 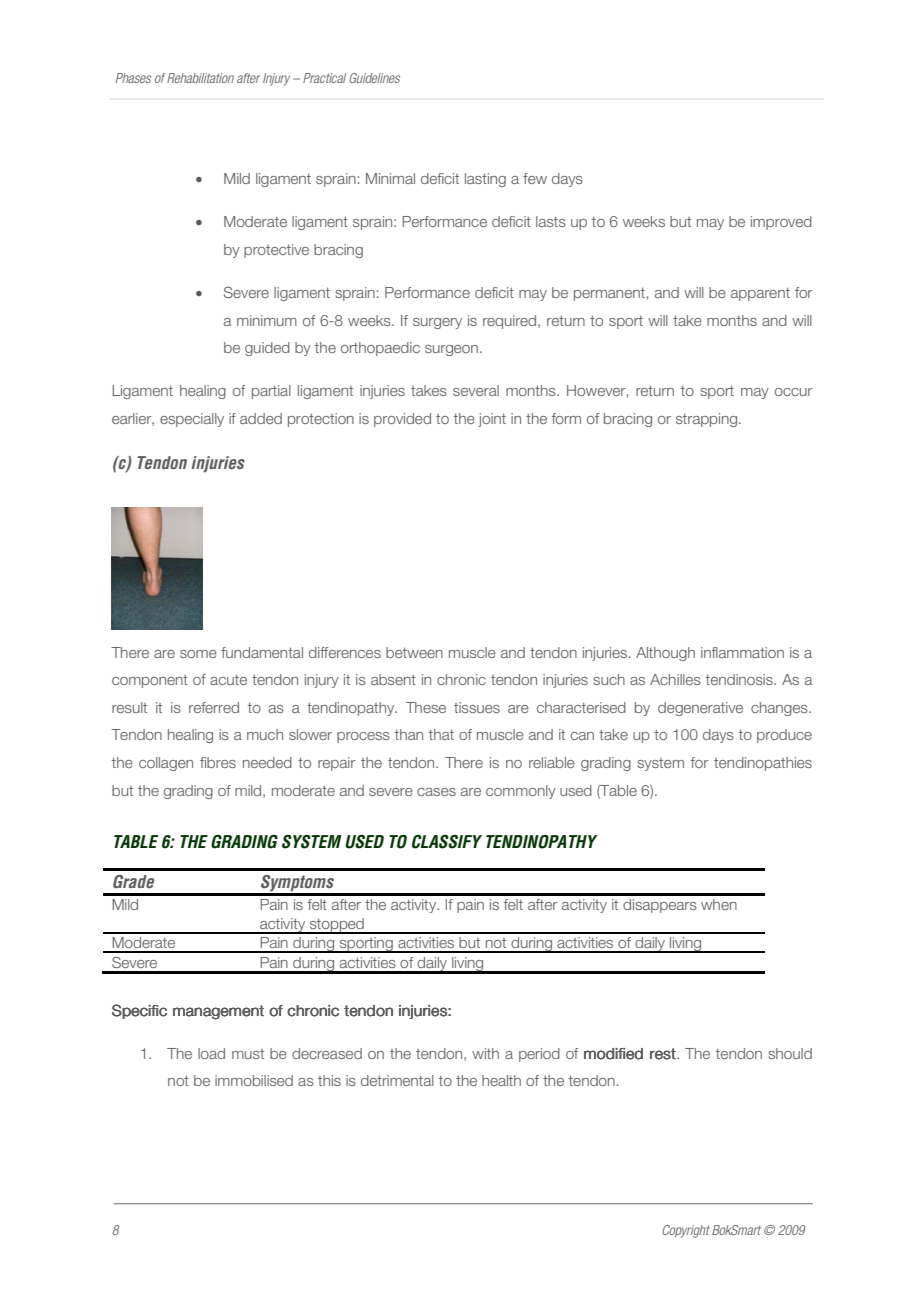 I want to click on lasting, so click(x=485, y=180).
